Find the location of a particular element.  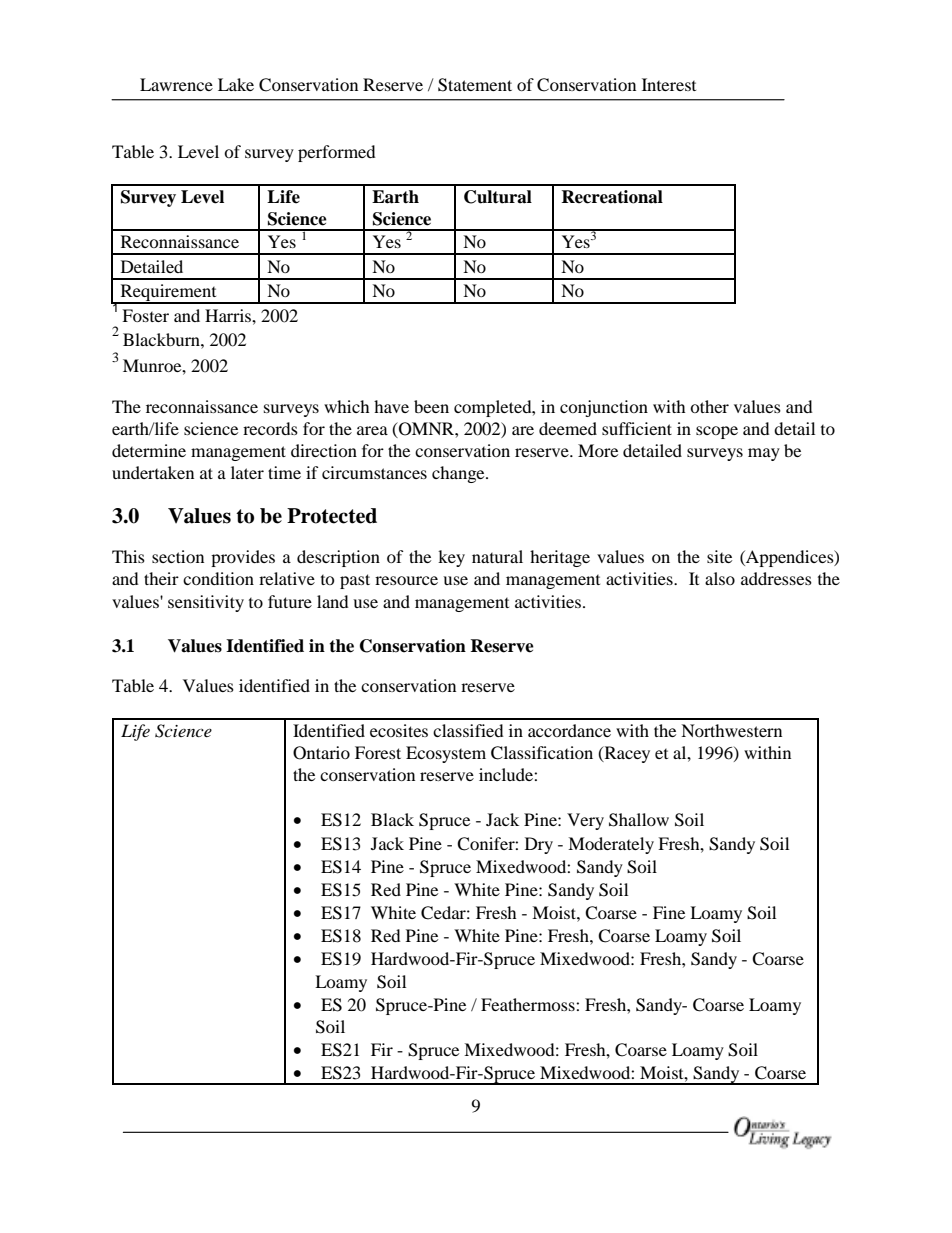

been is located at coordinates (431, 406).
